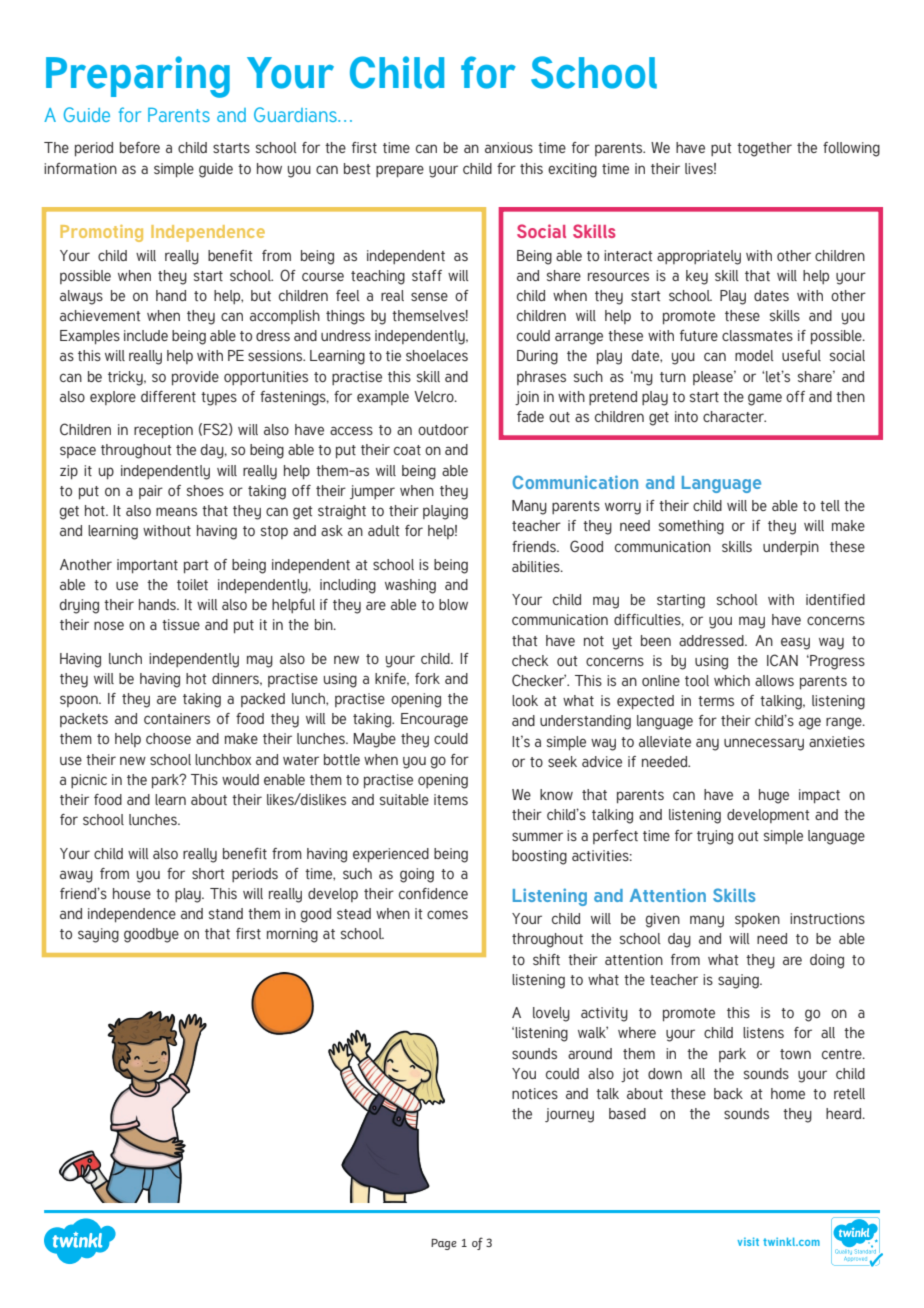 The height and width of the screenshot is (1308, 924). I want to click on journey, so click(569, 1115).
